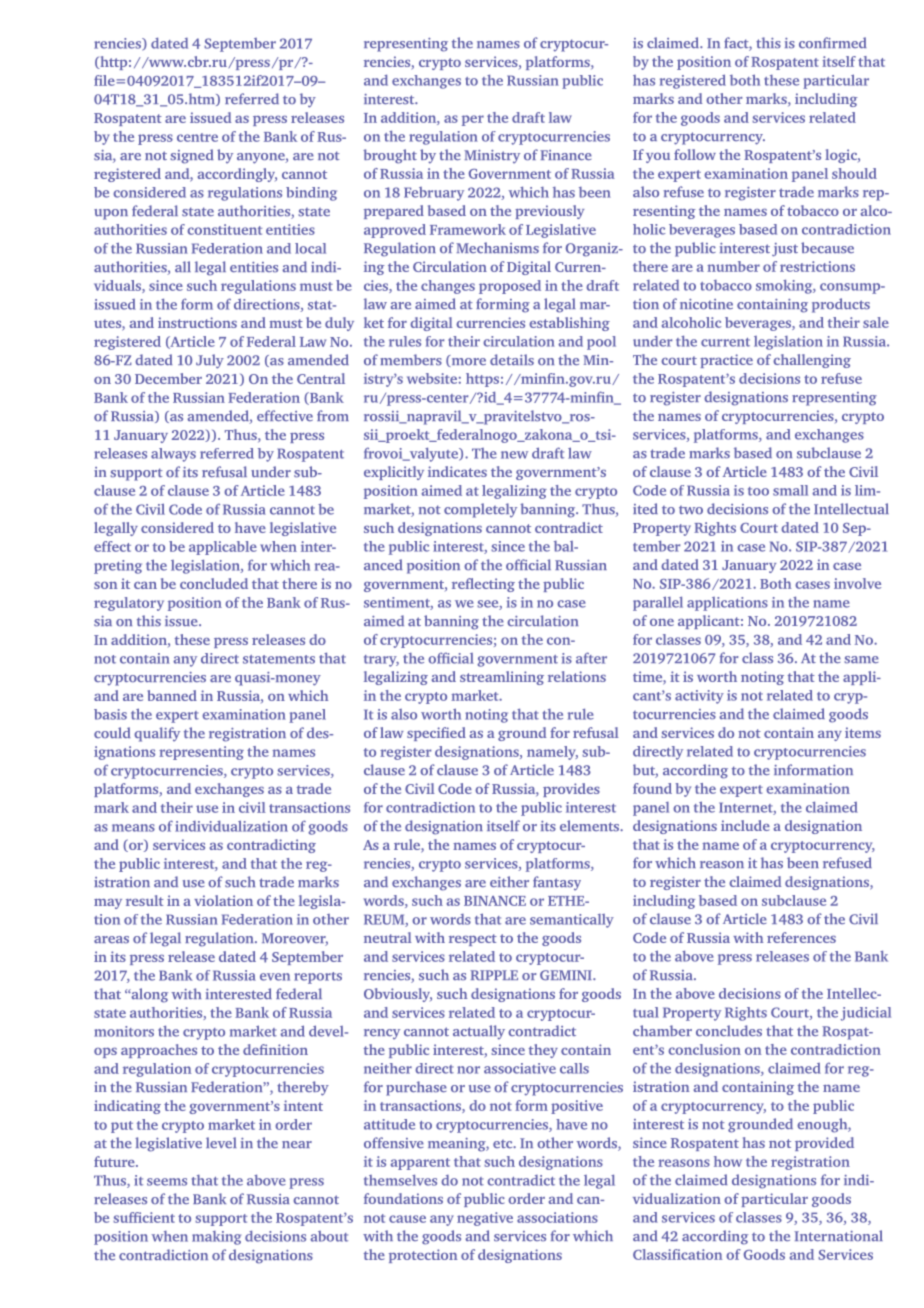 The image size is (924, 1308). What do you see at coordinates (214, 583) in the document?
I see `concluded` at bounding box center [214, 583].
